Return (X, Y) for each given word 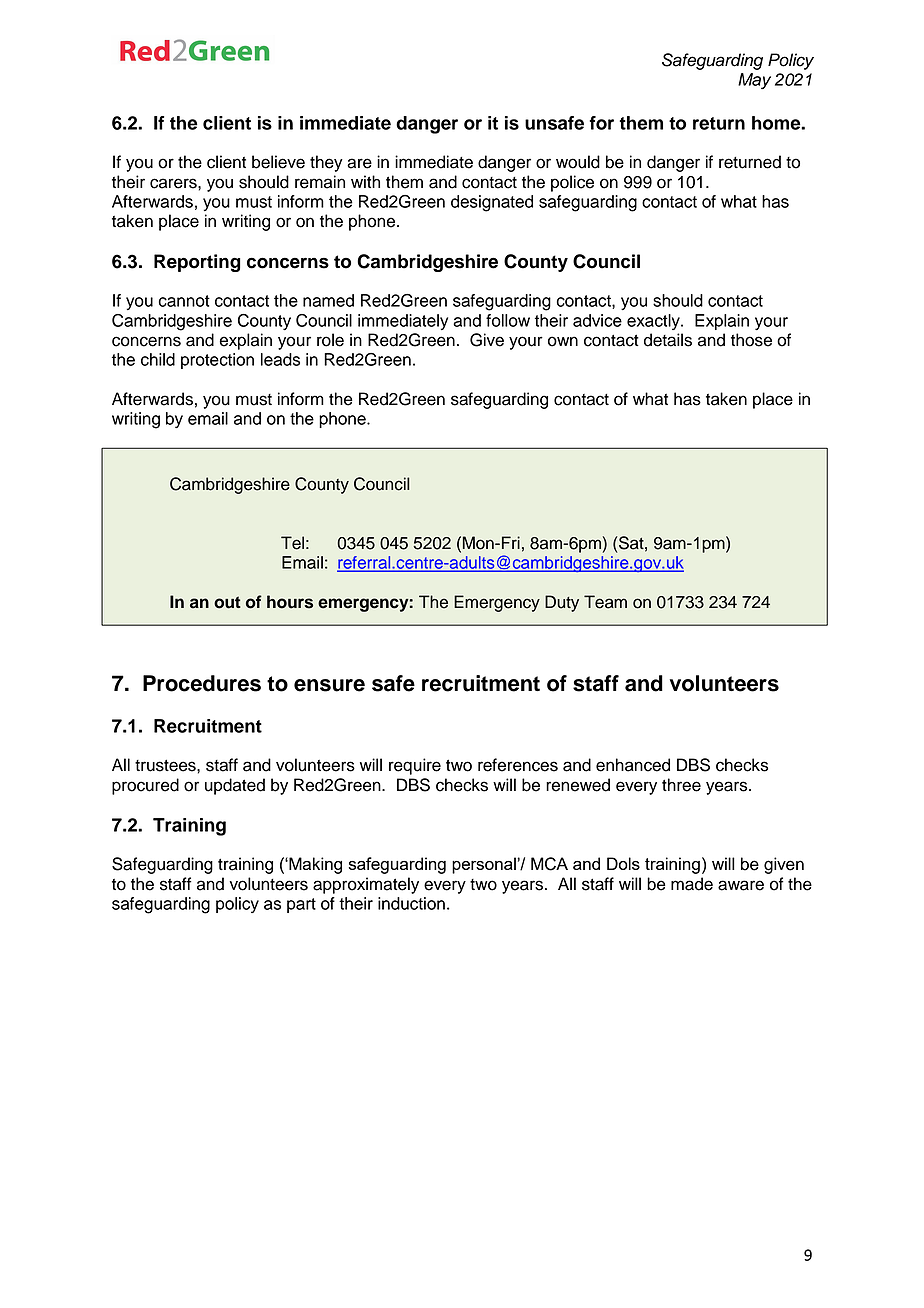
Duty (562, 603)
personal (485, 865)
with (365, 181)
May (754, 81)
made (692, 884)
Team (605, 602)
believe (278, 162)
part (301, 905)
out (227, 602)
